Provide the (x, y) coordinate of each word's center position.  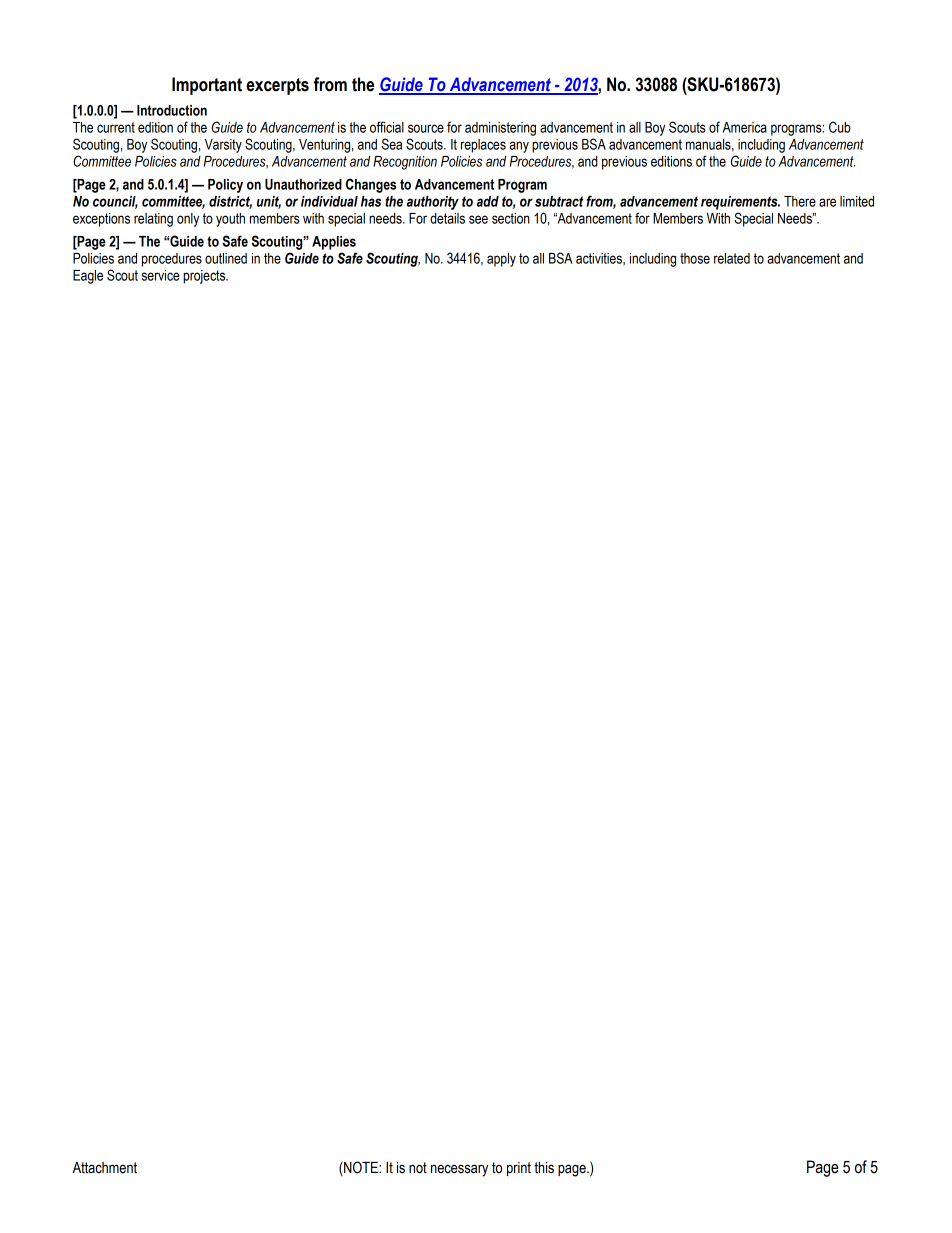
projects (205, 277)
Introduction (172, 110)
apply (501, 260)
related (732, 258)
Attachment (104, 1168)
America (745, 127)
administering (500, 129)
